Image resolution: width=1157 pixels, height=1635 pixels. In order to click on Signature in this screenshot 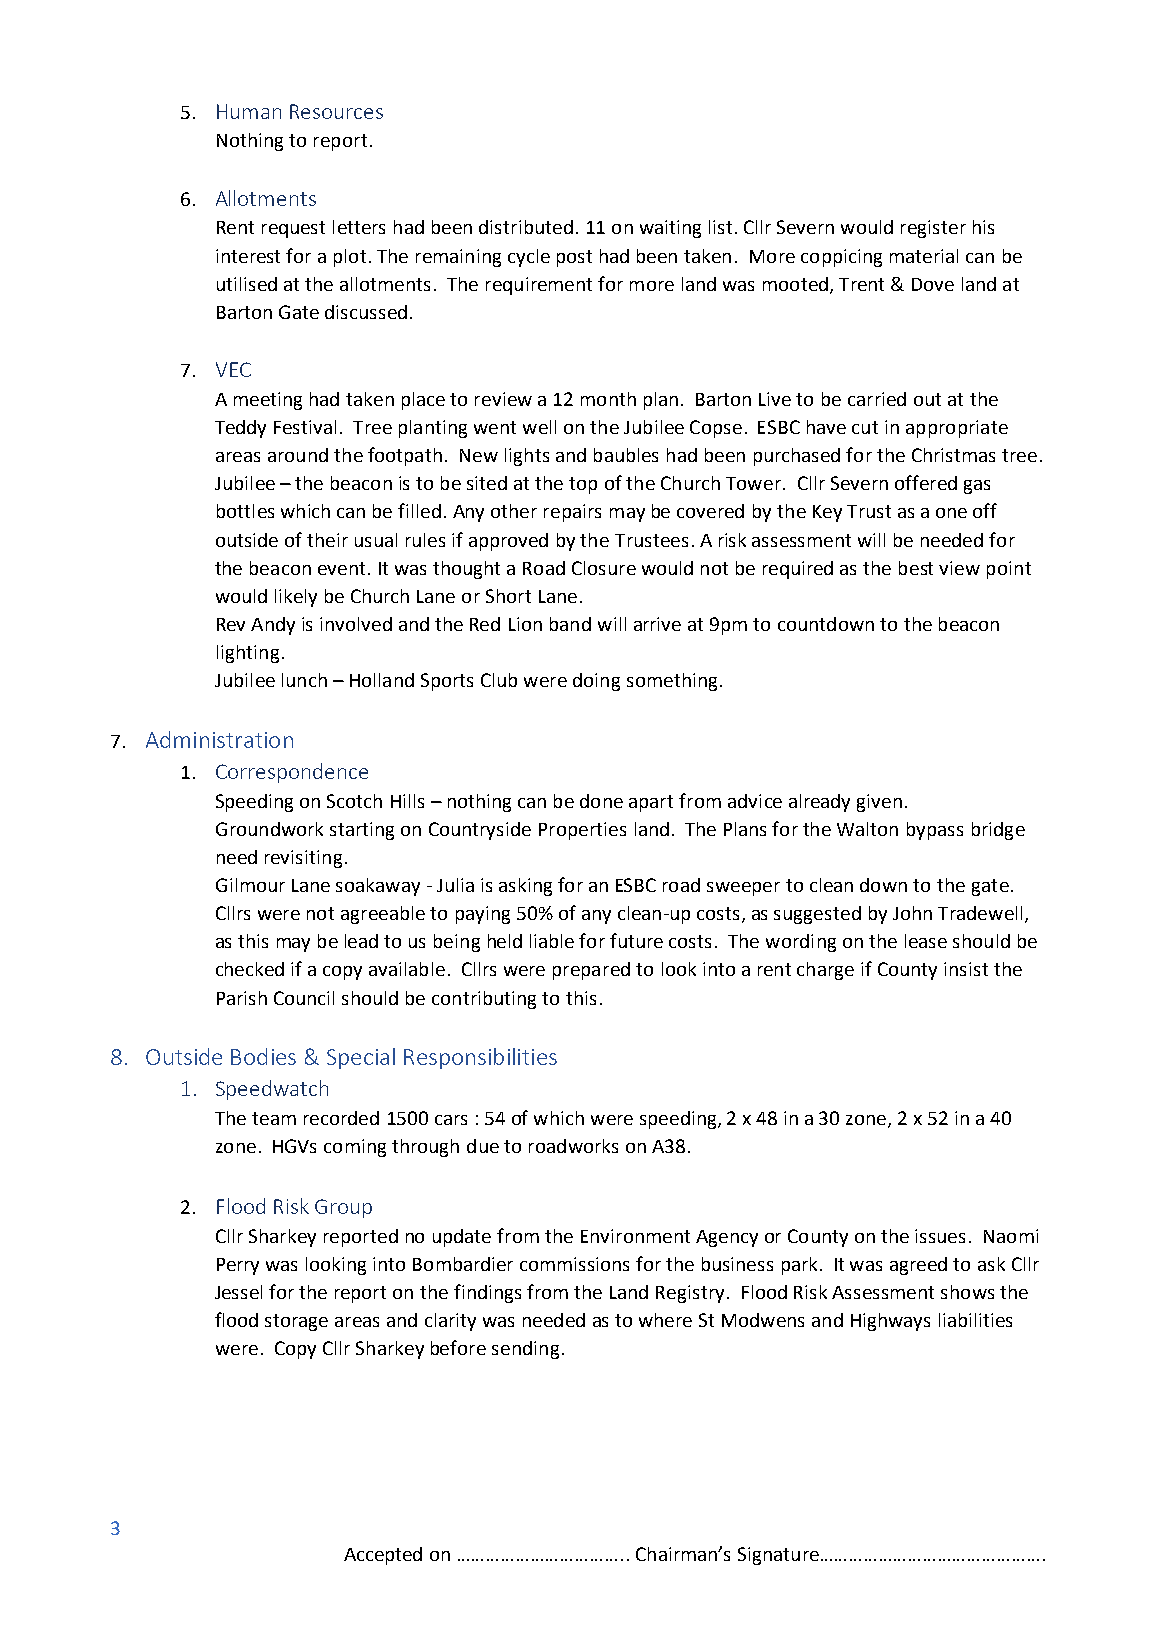, I will do `click(778, 1556)`.
